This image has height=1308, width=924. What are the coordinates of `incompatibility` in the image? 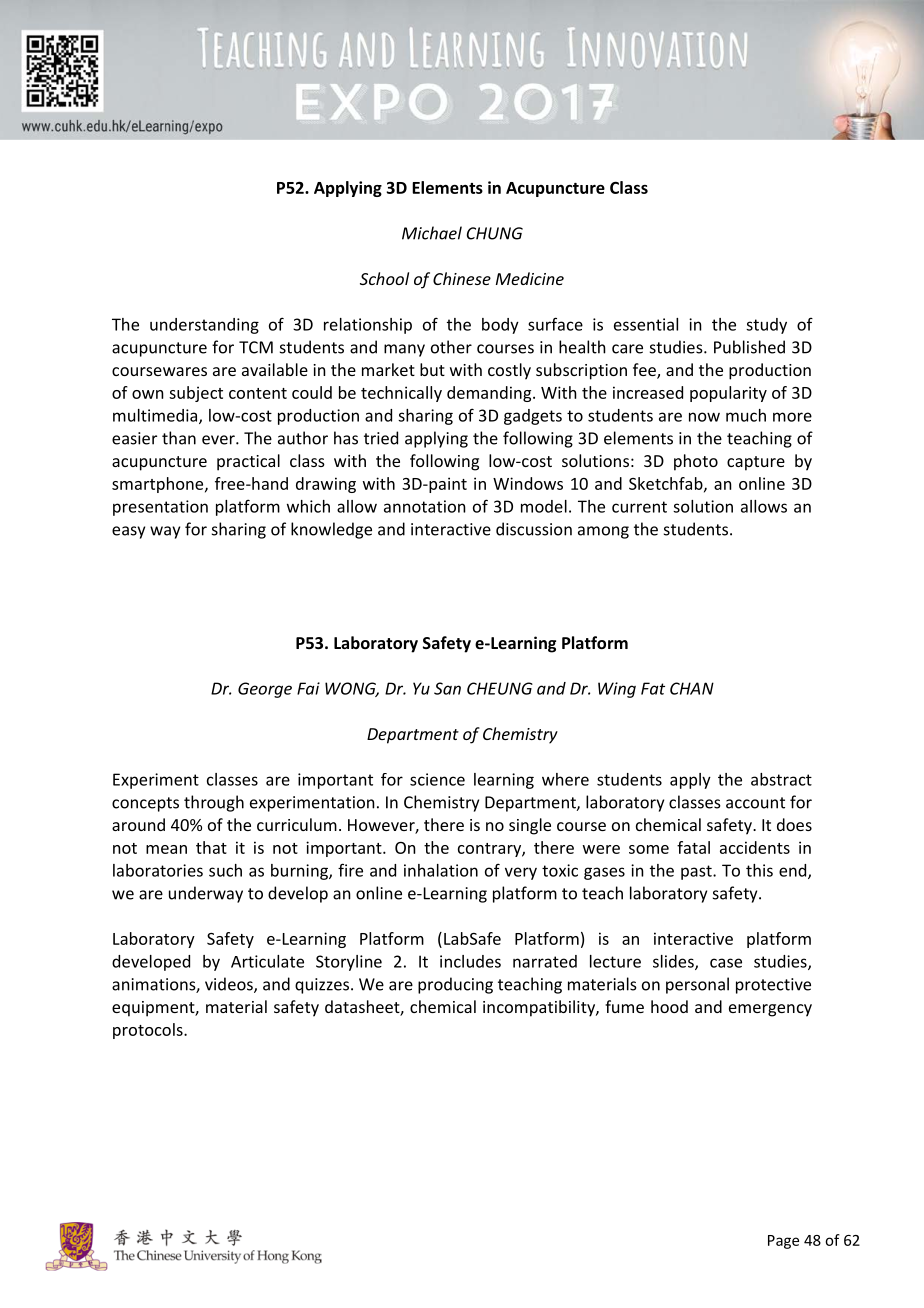 It's located at (540, 1008).
